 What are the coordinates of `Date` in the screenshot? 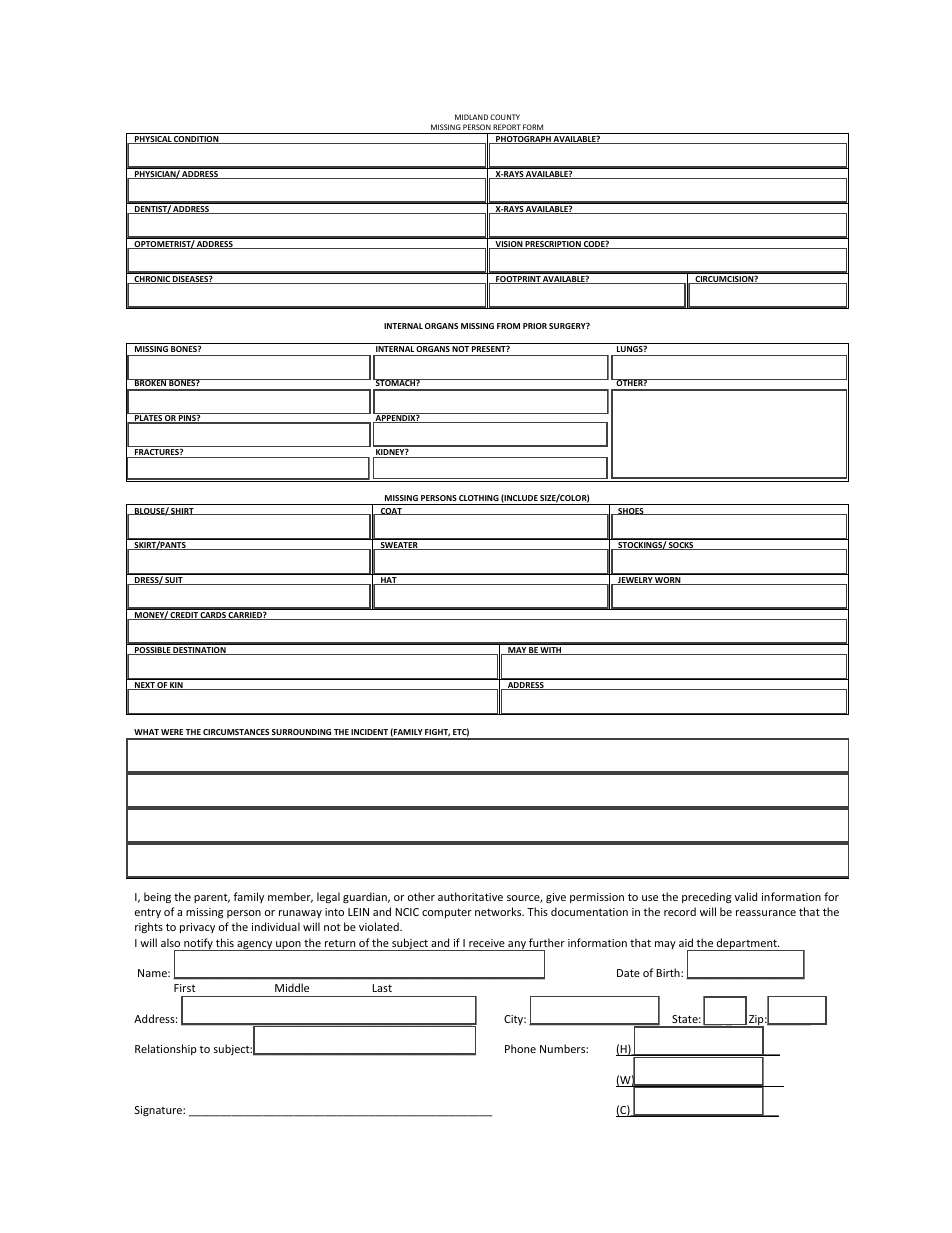 It's located at (628, 973).
